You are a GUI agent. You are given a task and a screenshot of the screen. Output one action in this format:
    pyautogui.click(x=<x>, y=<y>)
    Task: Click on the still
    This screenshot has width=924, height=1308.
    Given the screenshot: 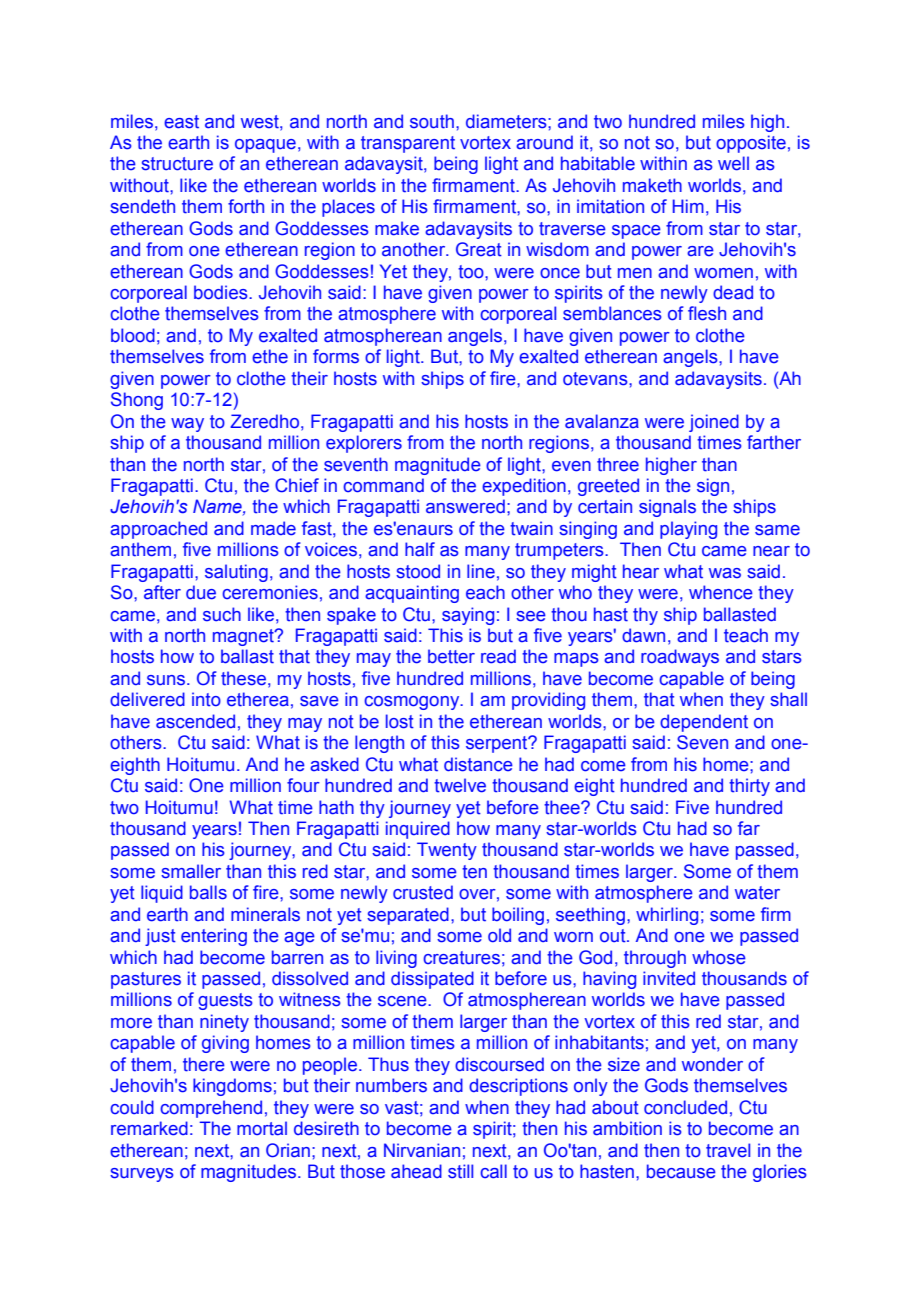 What is the action you would take?
    pyautogui.click(x=460, y=1171)
